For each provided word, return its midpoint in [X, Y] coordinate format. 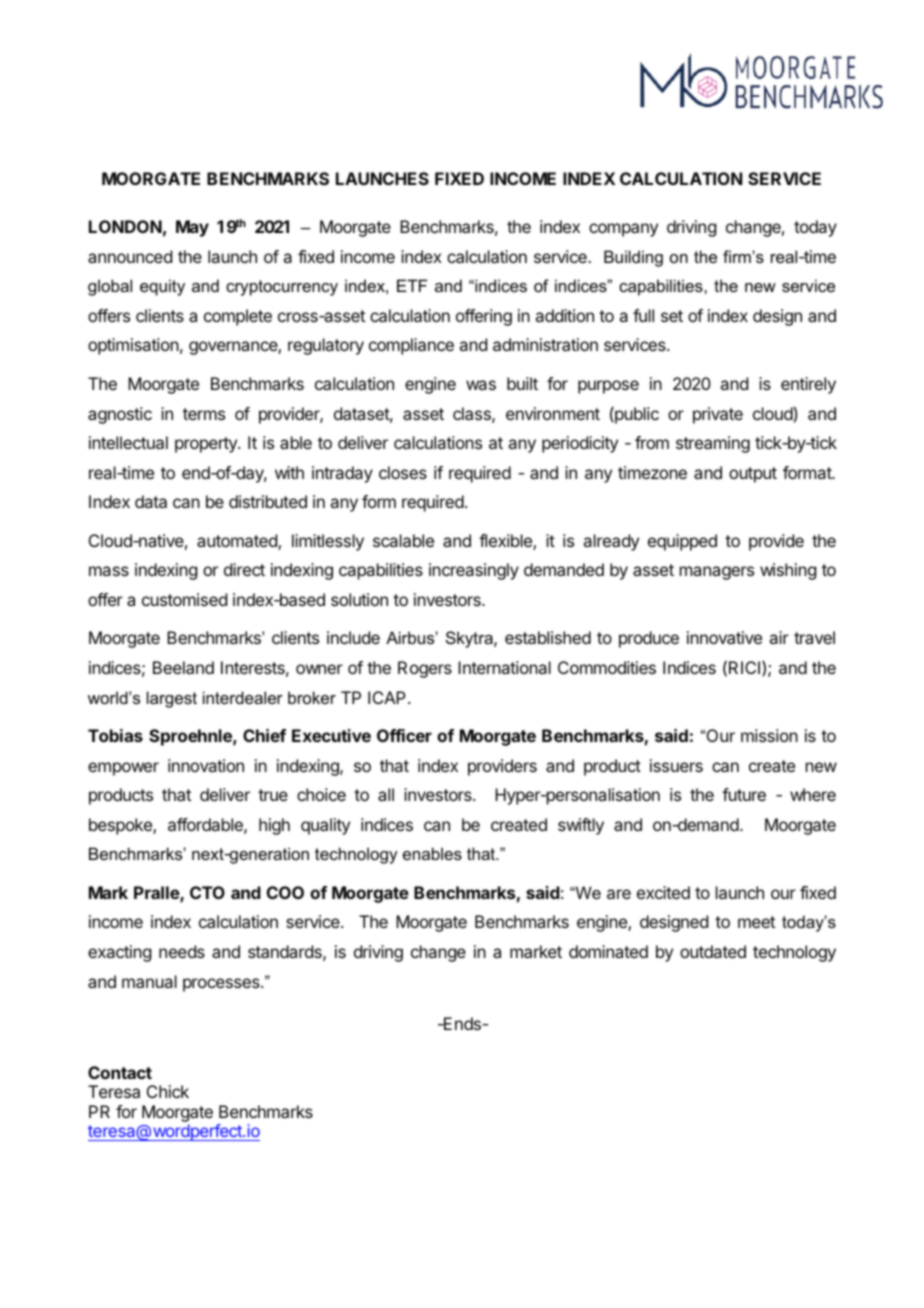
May [192, 228]
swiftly [581, 826]
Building [633, 258]
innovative [724, 637]
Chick [168, 1091]
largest [172, 699]
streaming [713, 444]
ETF [412, 285]
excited [663, 892]
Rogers [425, 669]
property [207, 445]
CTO [207, 892]
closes [403, 472]
